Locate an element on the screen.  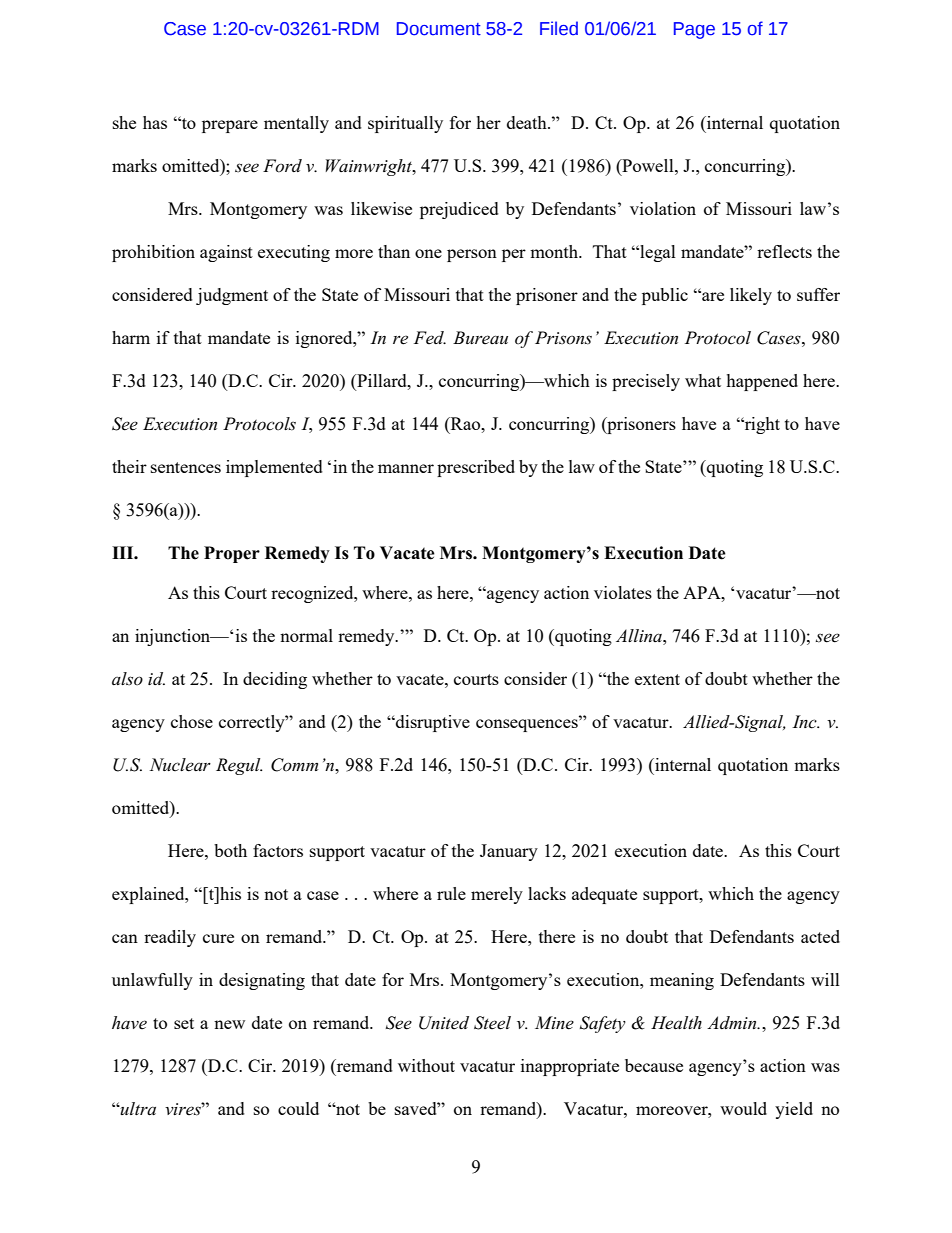
new is located at coordinates (229, 1024).
